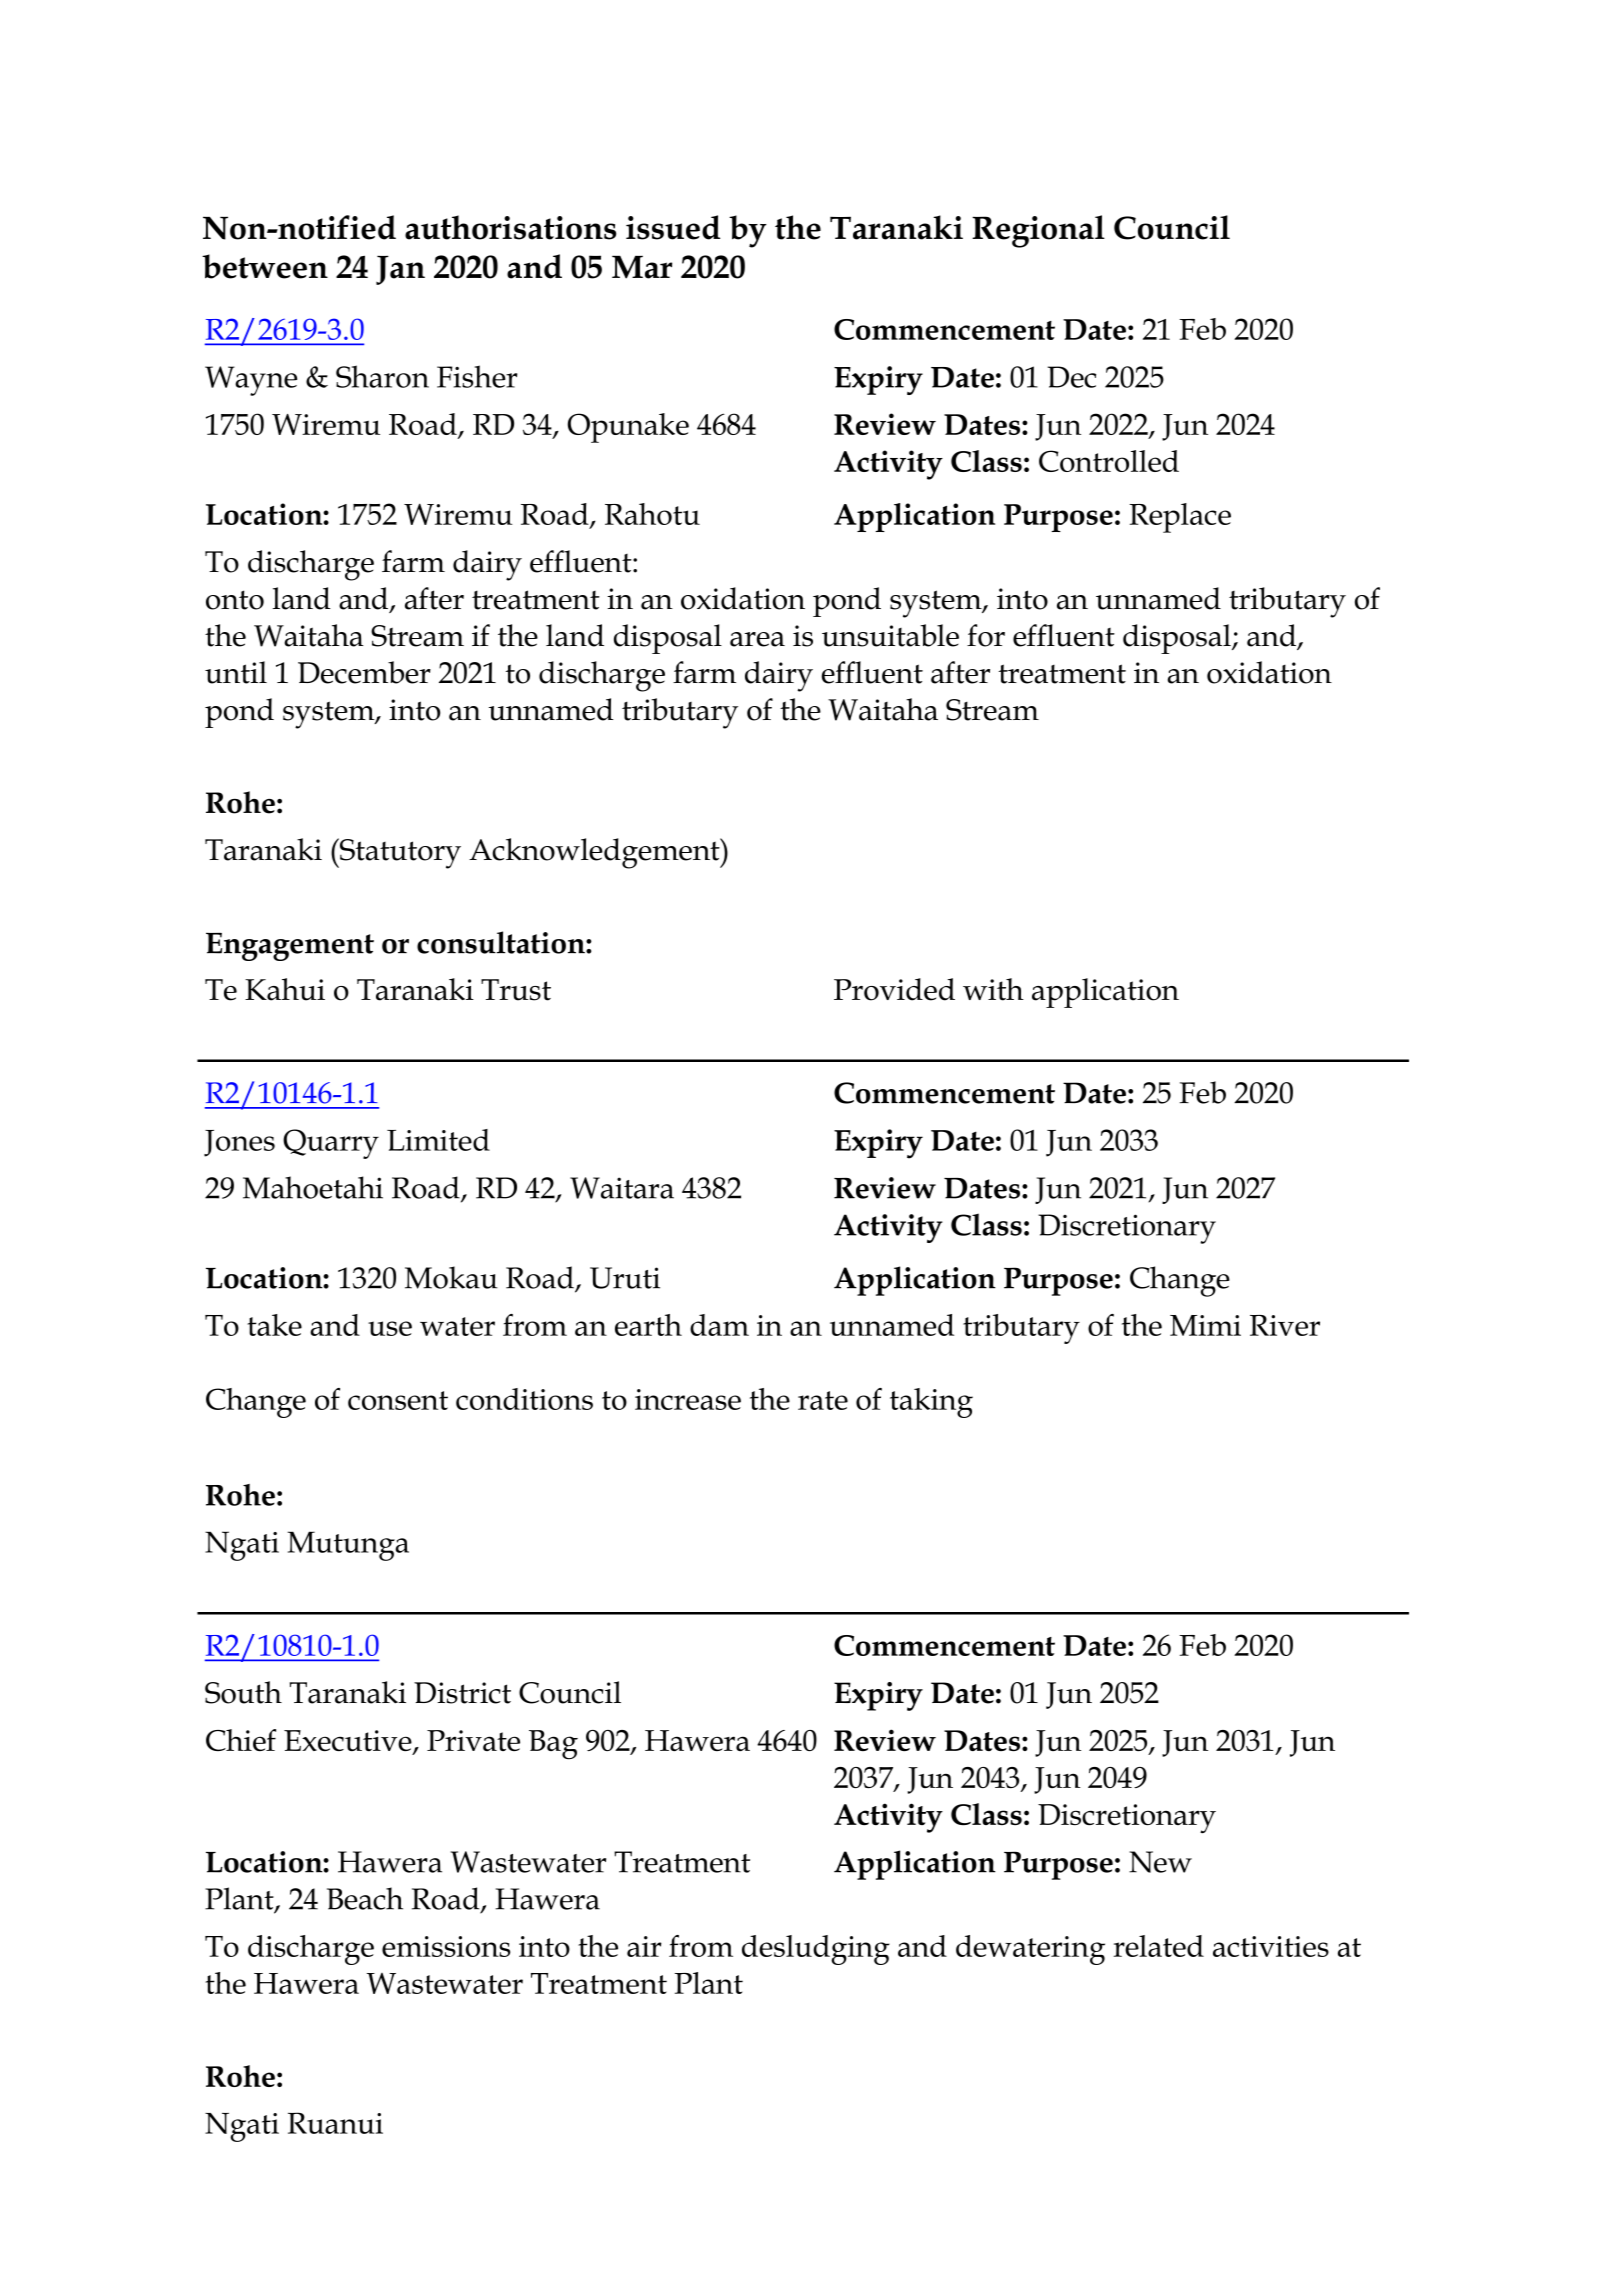 The image size is (1610, 2277). Describe the element at coordinates (400, 270) in the screenshot. I see `Jan` at that location.
